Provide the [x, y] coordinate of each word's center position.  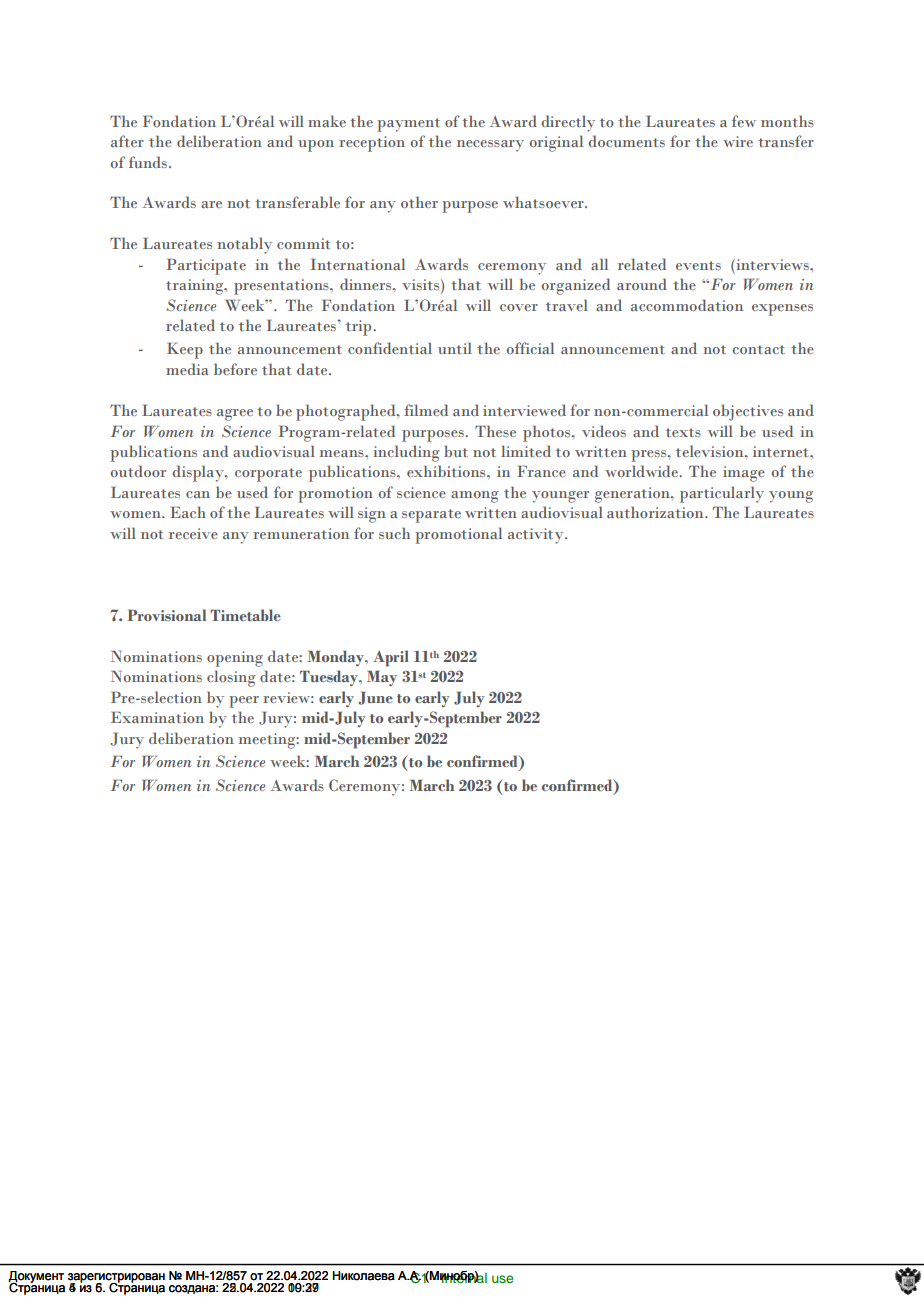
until [455, 348]
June [375, 698]
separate [431, 516]
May [382, 678]
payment [408, 125]
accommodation [687, 305]
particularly [722, 494]
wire [738, 141]
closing [231, 678]
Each [188, 512]
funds [149, 162]
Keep [185, 351]
